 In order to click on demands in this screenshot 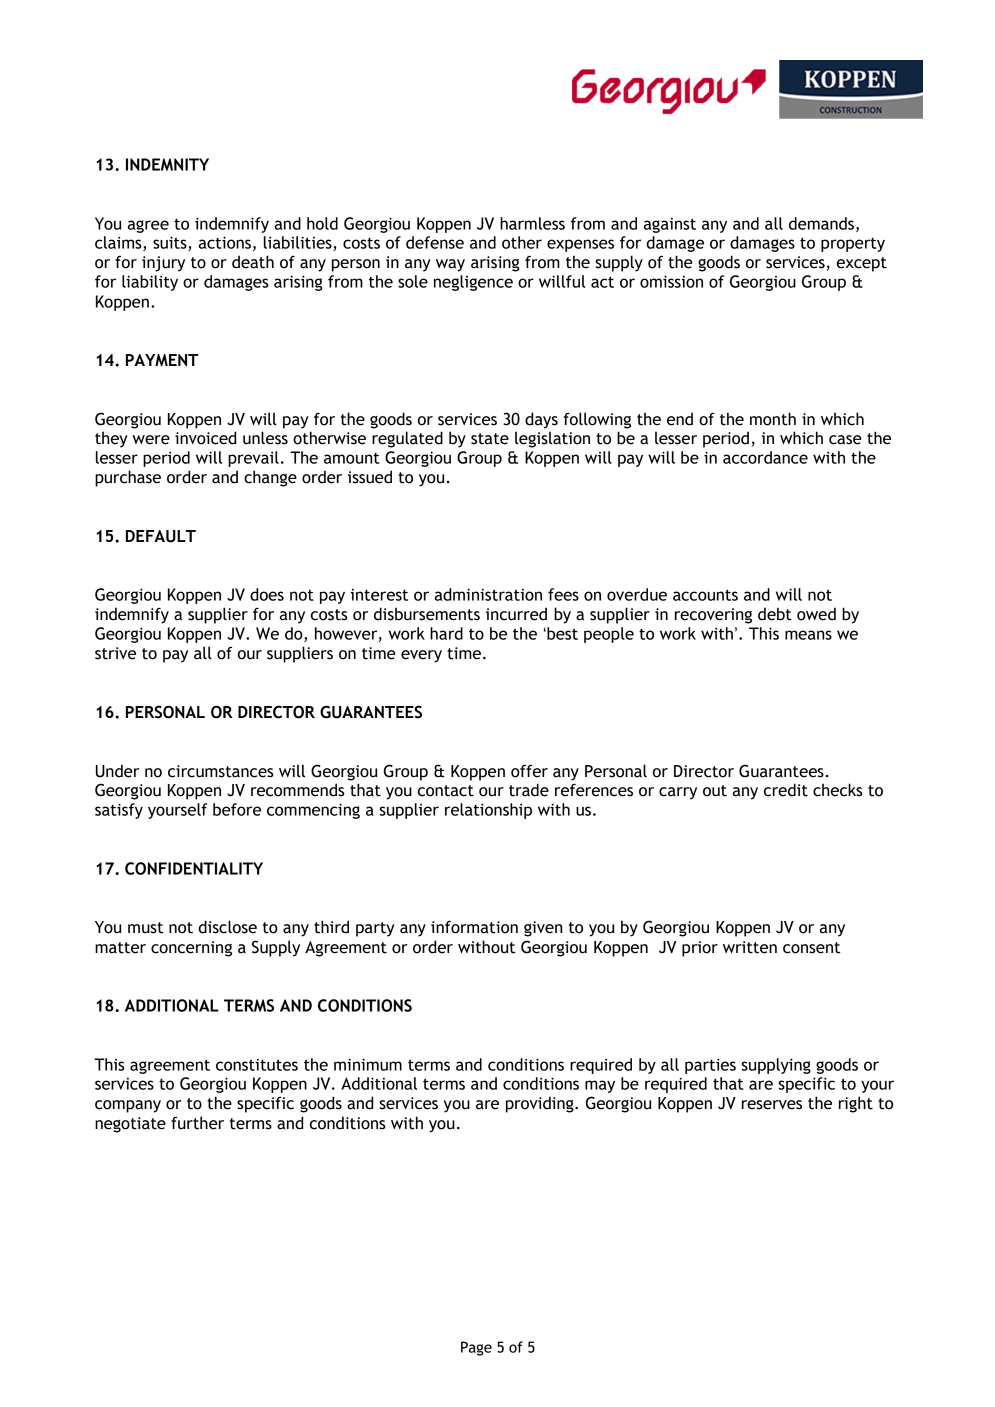, I will do `click(821, 223)`.
